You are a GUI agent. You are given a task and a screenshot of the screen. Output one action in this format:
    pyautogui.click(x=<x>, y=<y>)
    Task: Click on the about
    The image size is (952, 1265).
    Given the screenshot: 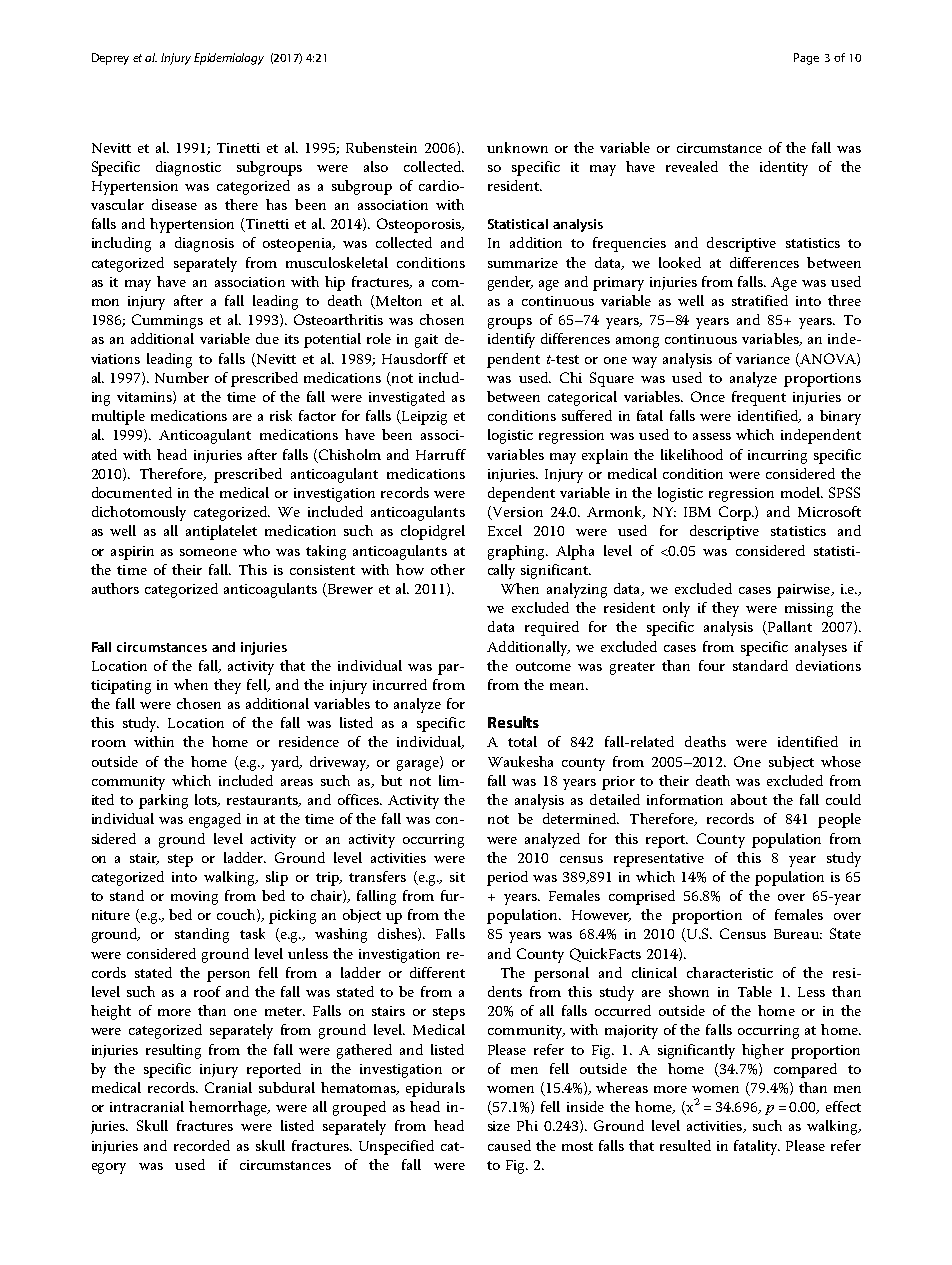 What is the action you would take?
    pyautogui.click(x=749, y=799)
